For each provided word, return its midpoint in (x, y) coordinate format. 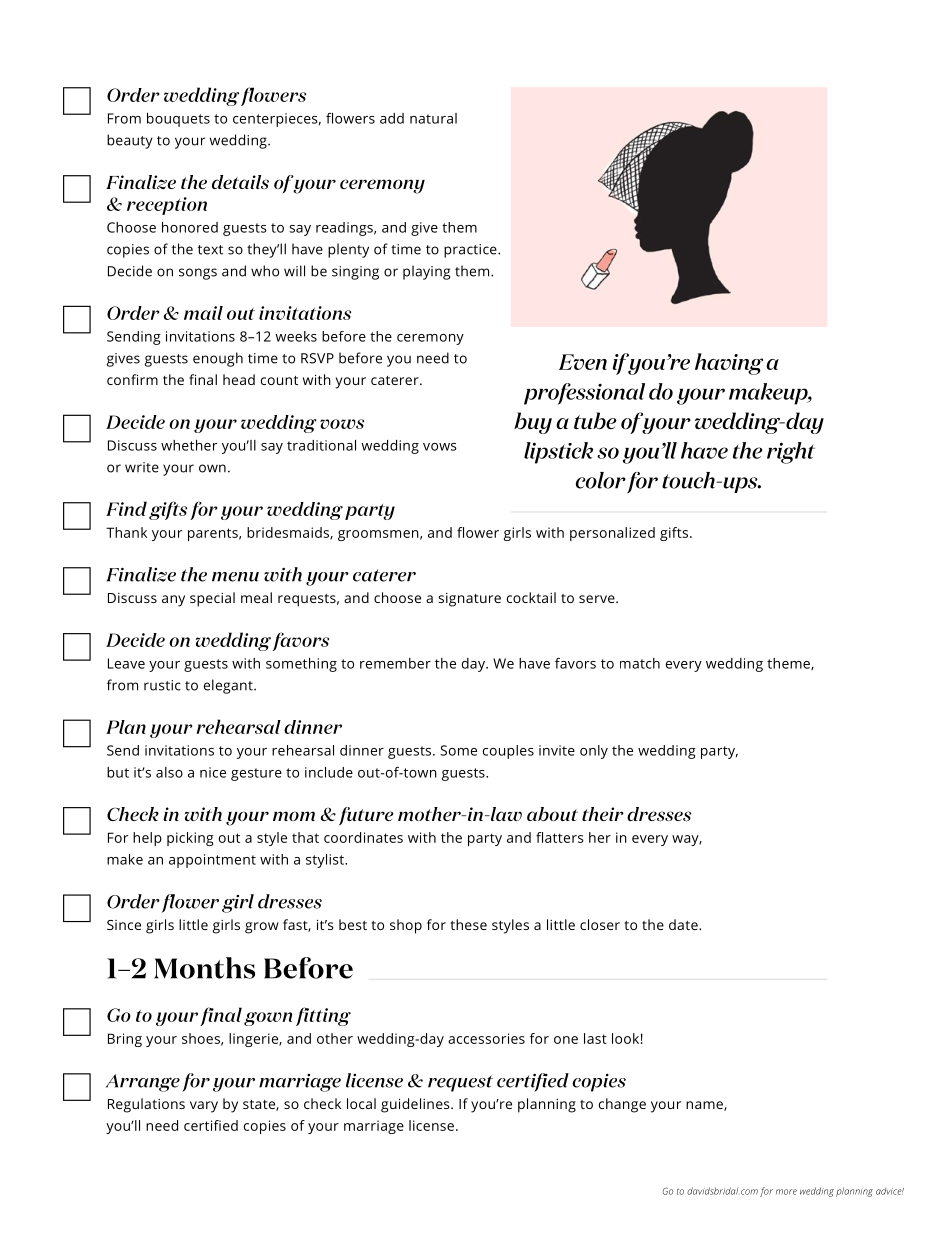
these (468, 924)
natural (433, 118)
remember (395, 663)
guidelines (416, 1105)
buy (533, 423)
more (786, 1192)
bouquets (178, 120)
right (791, 453)
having (729, 364)
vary (204, 1107)
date (684, 924)
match (640, 663)
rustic (162, 685)
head (239, 379)
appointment (212, 861)
